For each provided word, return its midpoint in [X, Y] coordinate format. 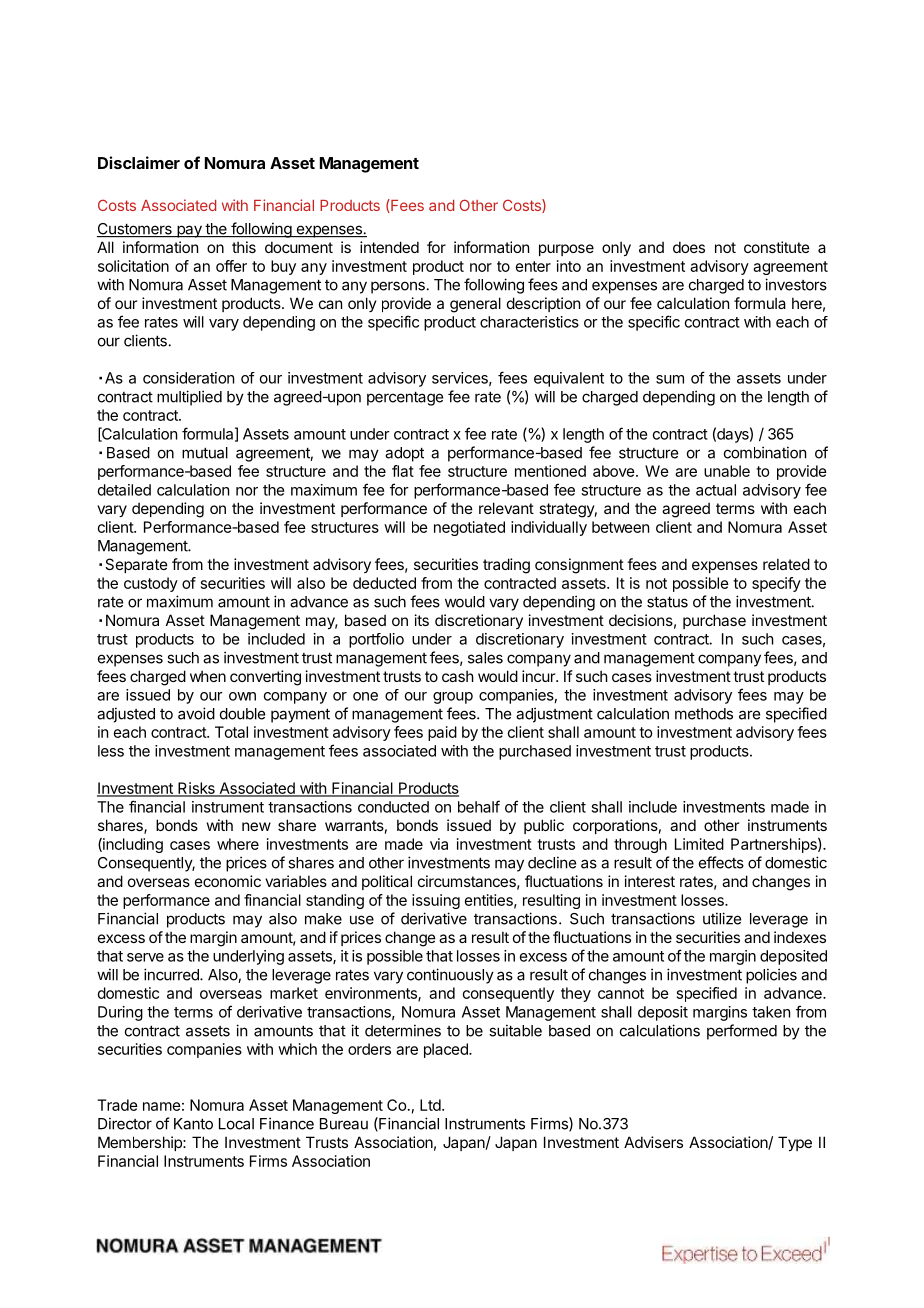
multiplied [189, 398]
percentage [405, 398]
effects [721, 862]
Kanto [193, 1124]
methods [704, 714]
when [208, 676]
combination [765, 452]
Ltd [431, 1105]
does [689, 247]
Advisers [653, 1142]
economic [228, 881]
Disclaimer [139, 162]
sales [485, 658]
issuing [436, 901]
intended [389, 247]
